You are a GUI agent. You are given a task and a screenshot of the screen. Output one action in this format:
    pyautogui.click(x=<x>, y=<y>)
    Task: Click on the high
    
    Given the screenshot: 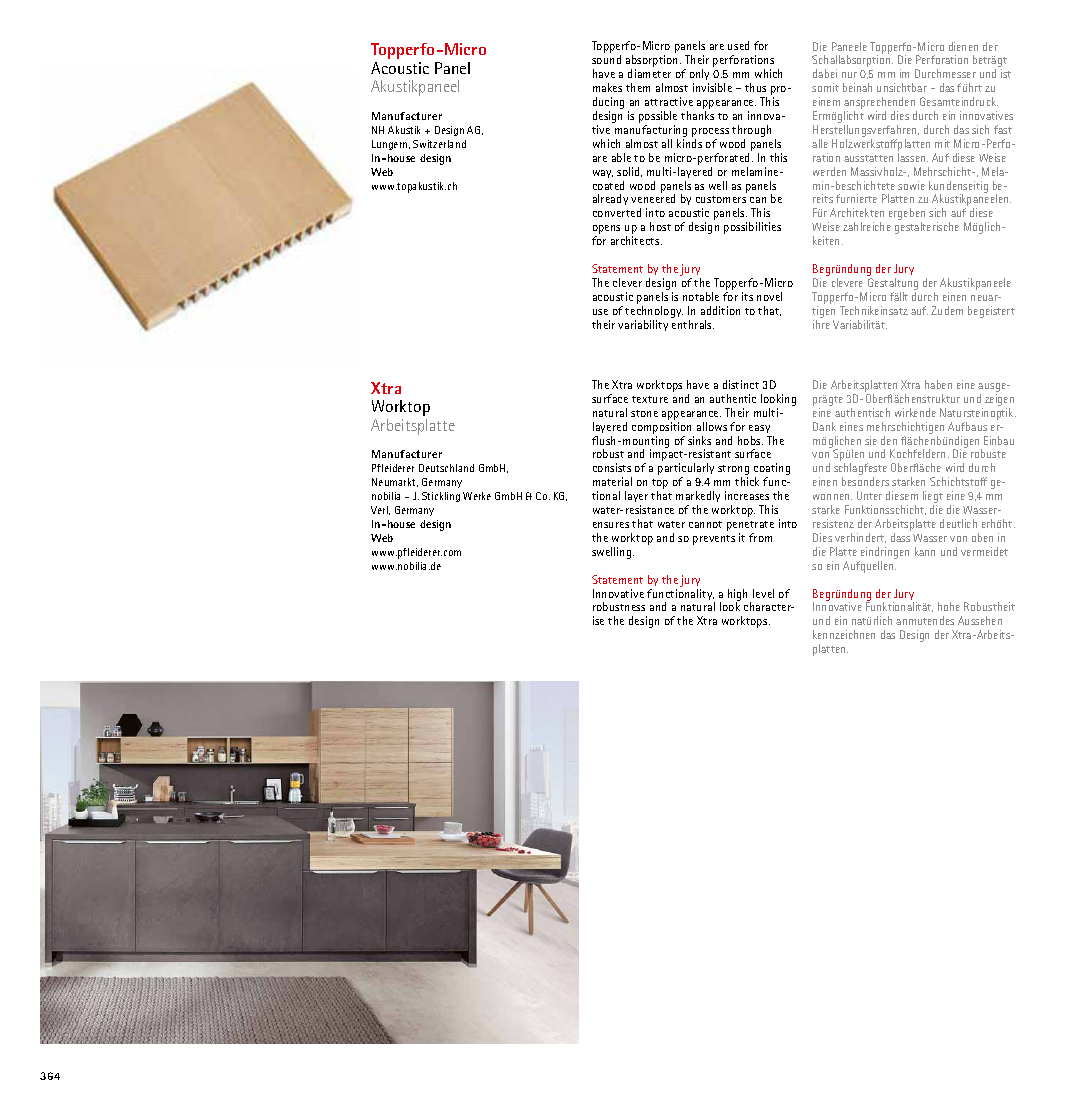 What is the action you would take?
    pyautogui.click(x=739, y=596)
